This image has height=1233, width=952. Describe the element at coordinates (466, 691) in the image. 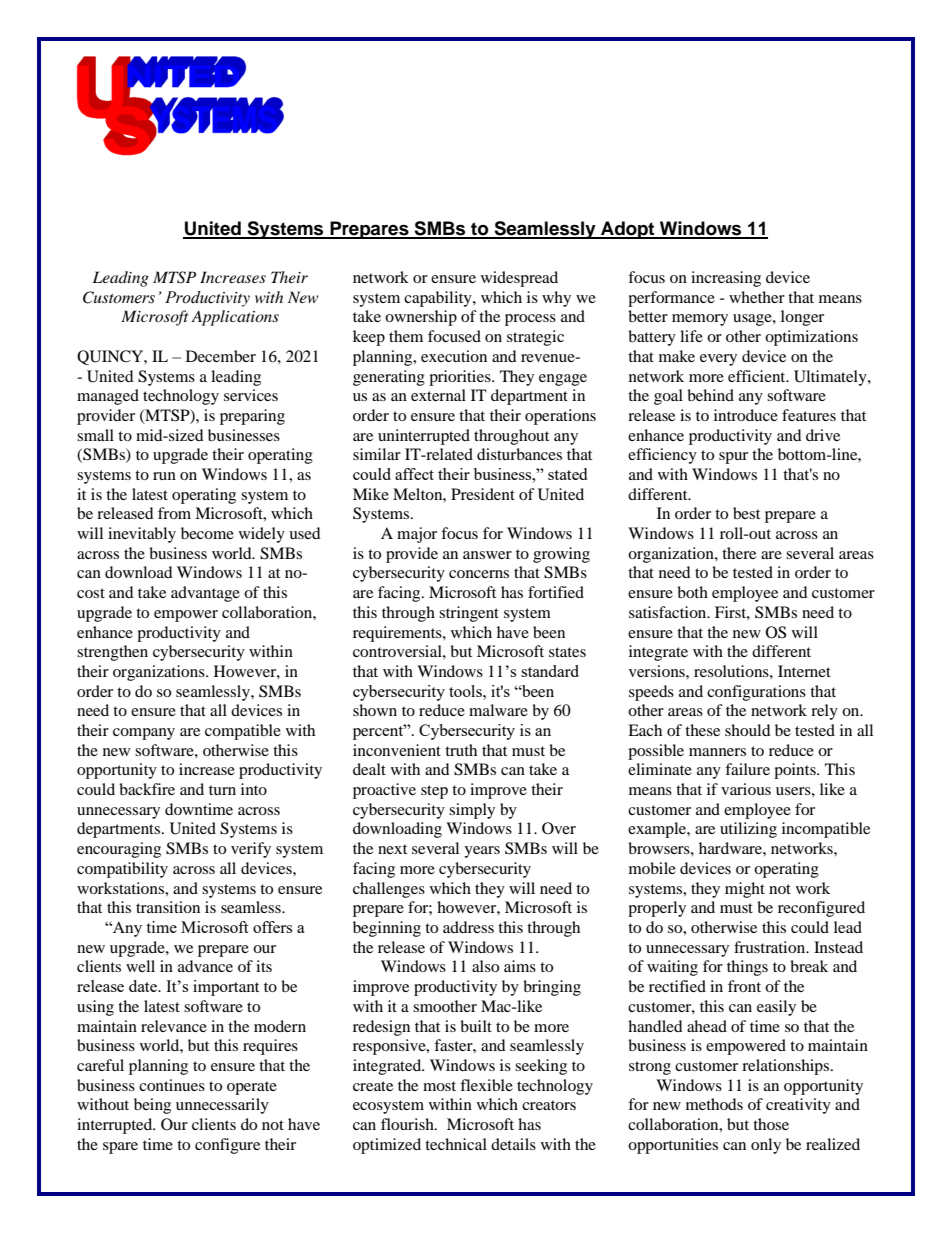

I see `tools` at that location.
